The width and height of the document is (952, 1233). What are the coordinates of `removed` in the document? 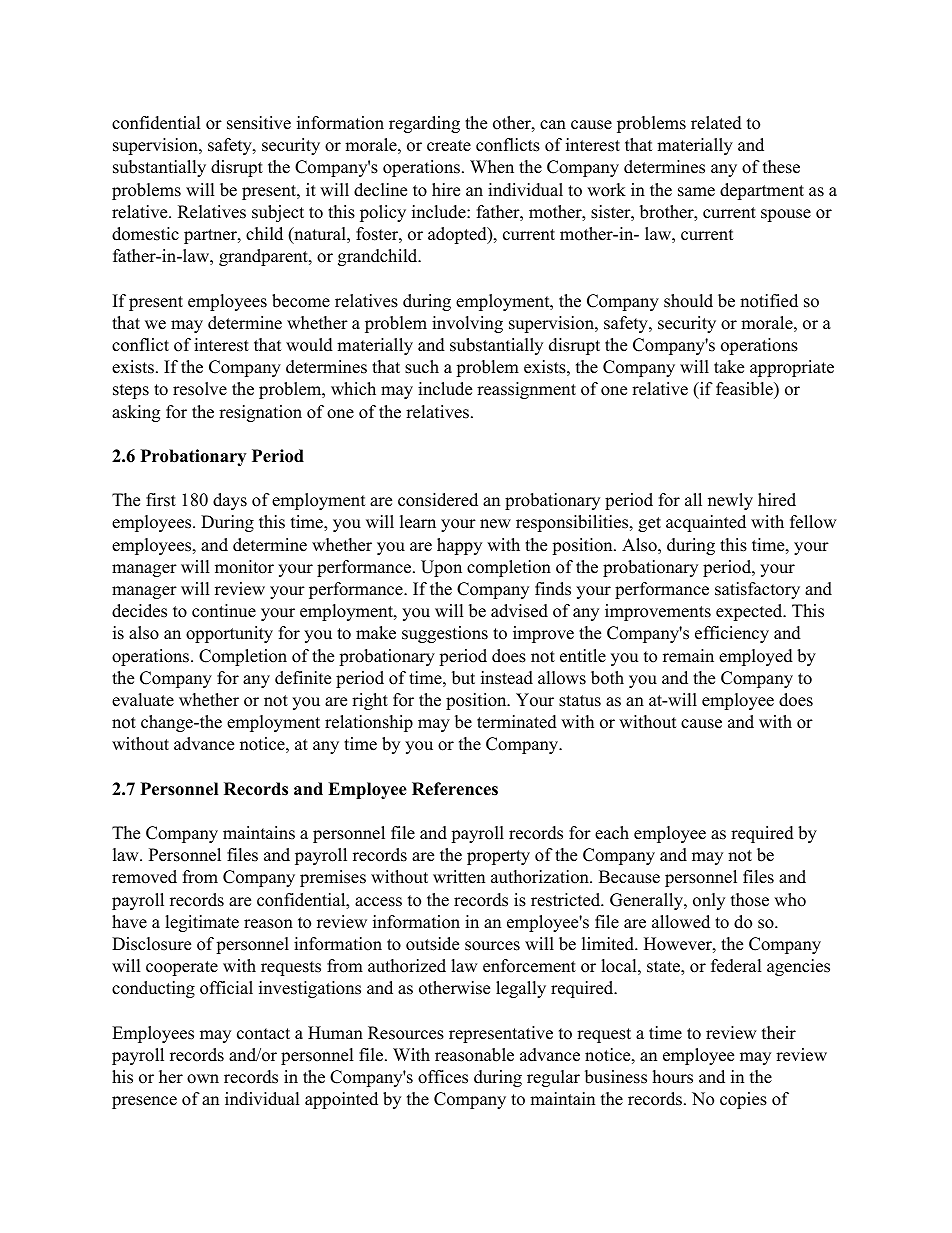 It's located at (144, 877).
